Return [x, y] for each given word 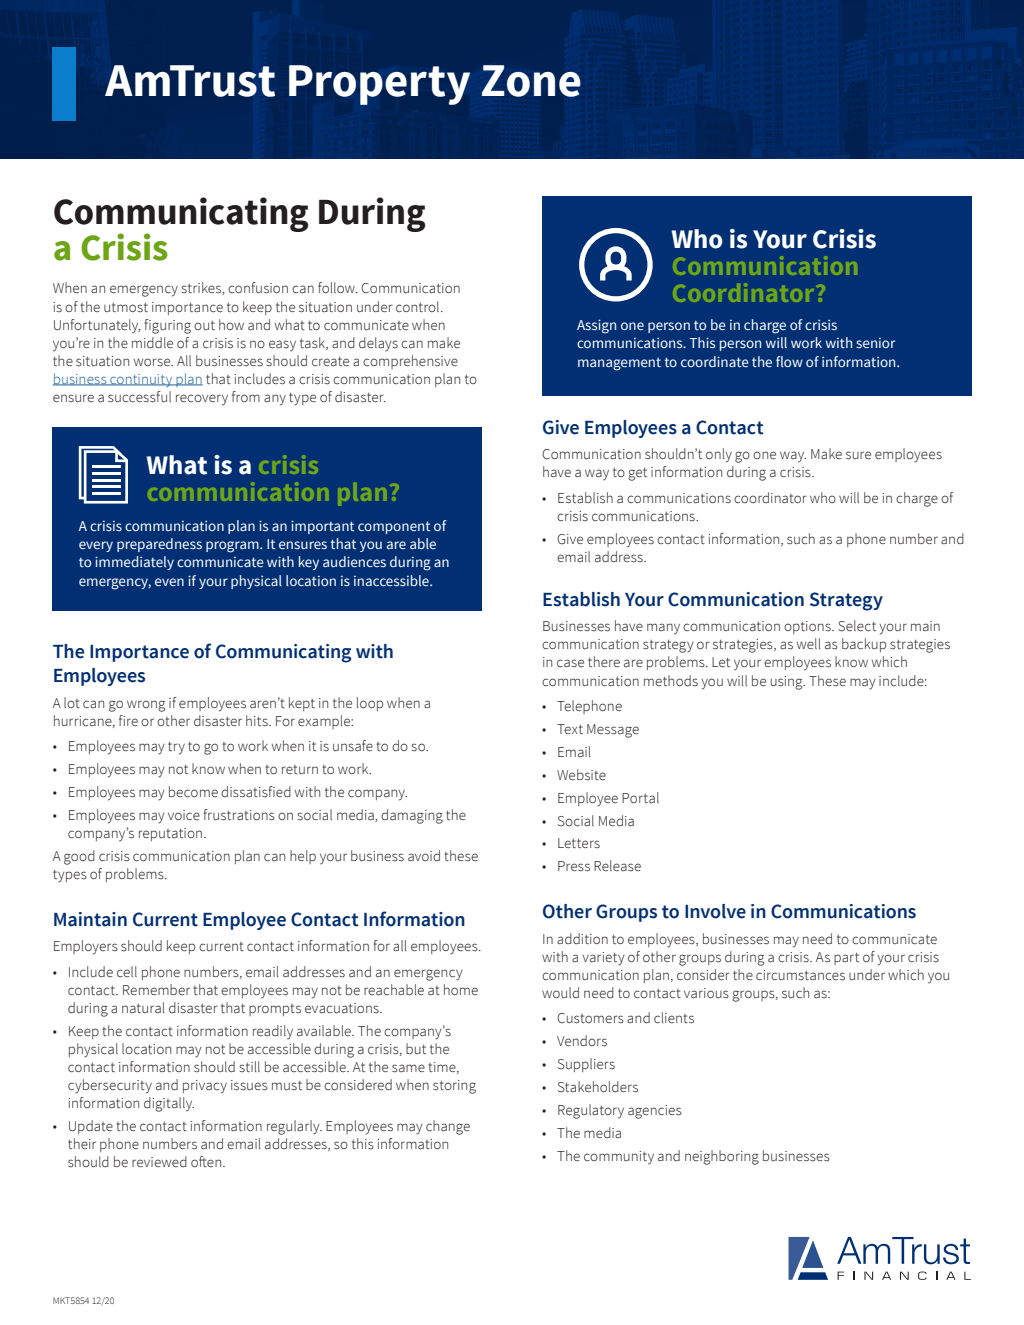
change [448, 1127]
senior [875, 343]
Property [379, 85]
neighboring [722, 1157]
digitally [169, 1104]
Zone [531, 81]
